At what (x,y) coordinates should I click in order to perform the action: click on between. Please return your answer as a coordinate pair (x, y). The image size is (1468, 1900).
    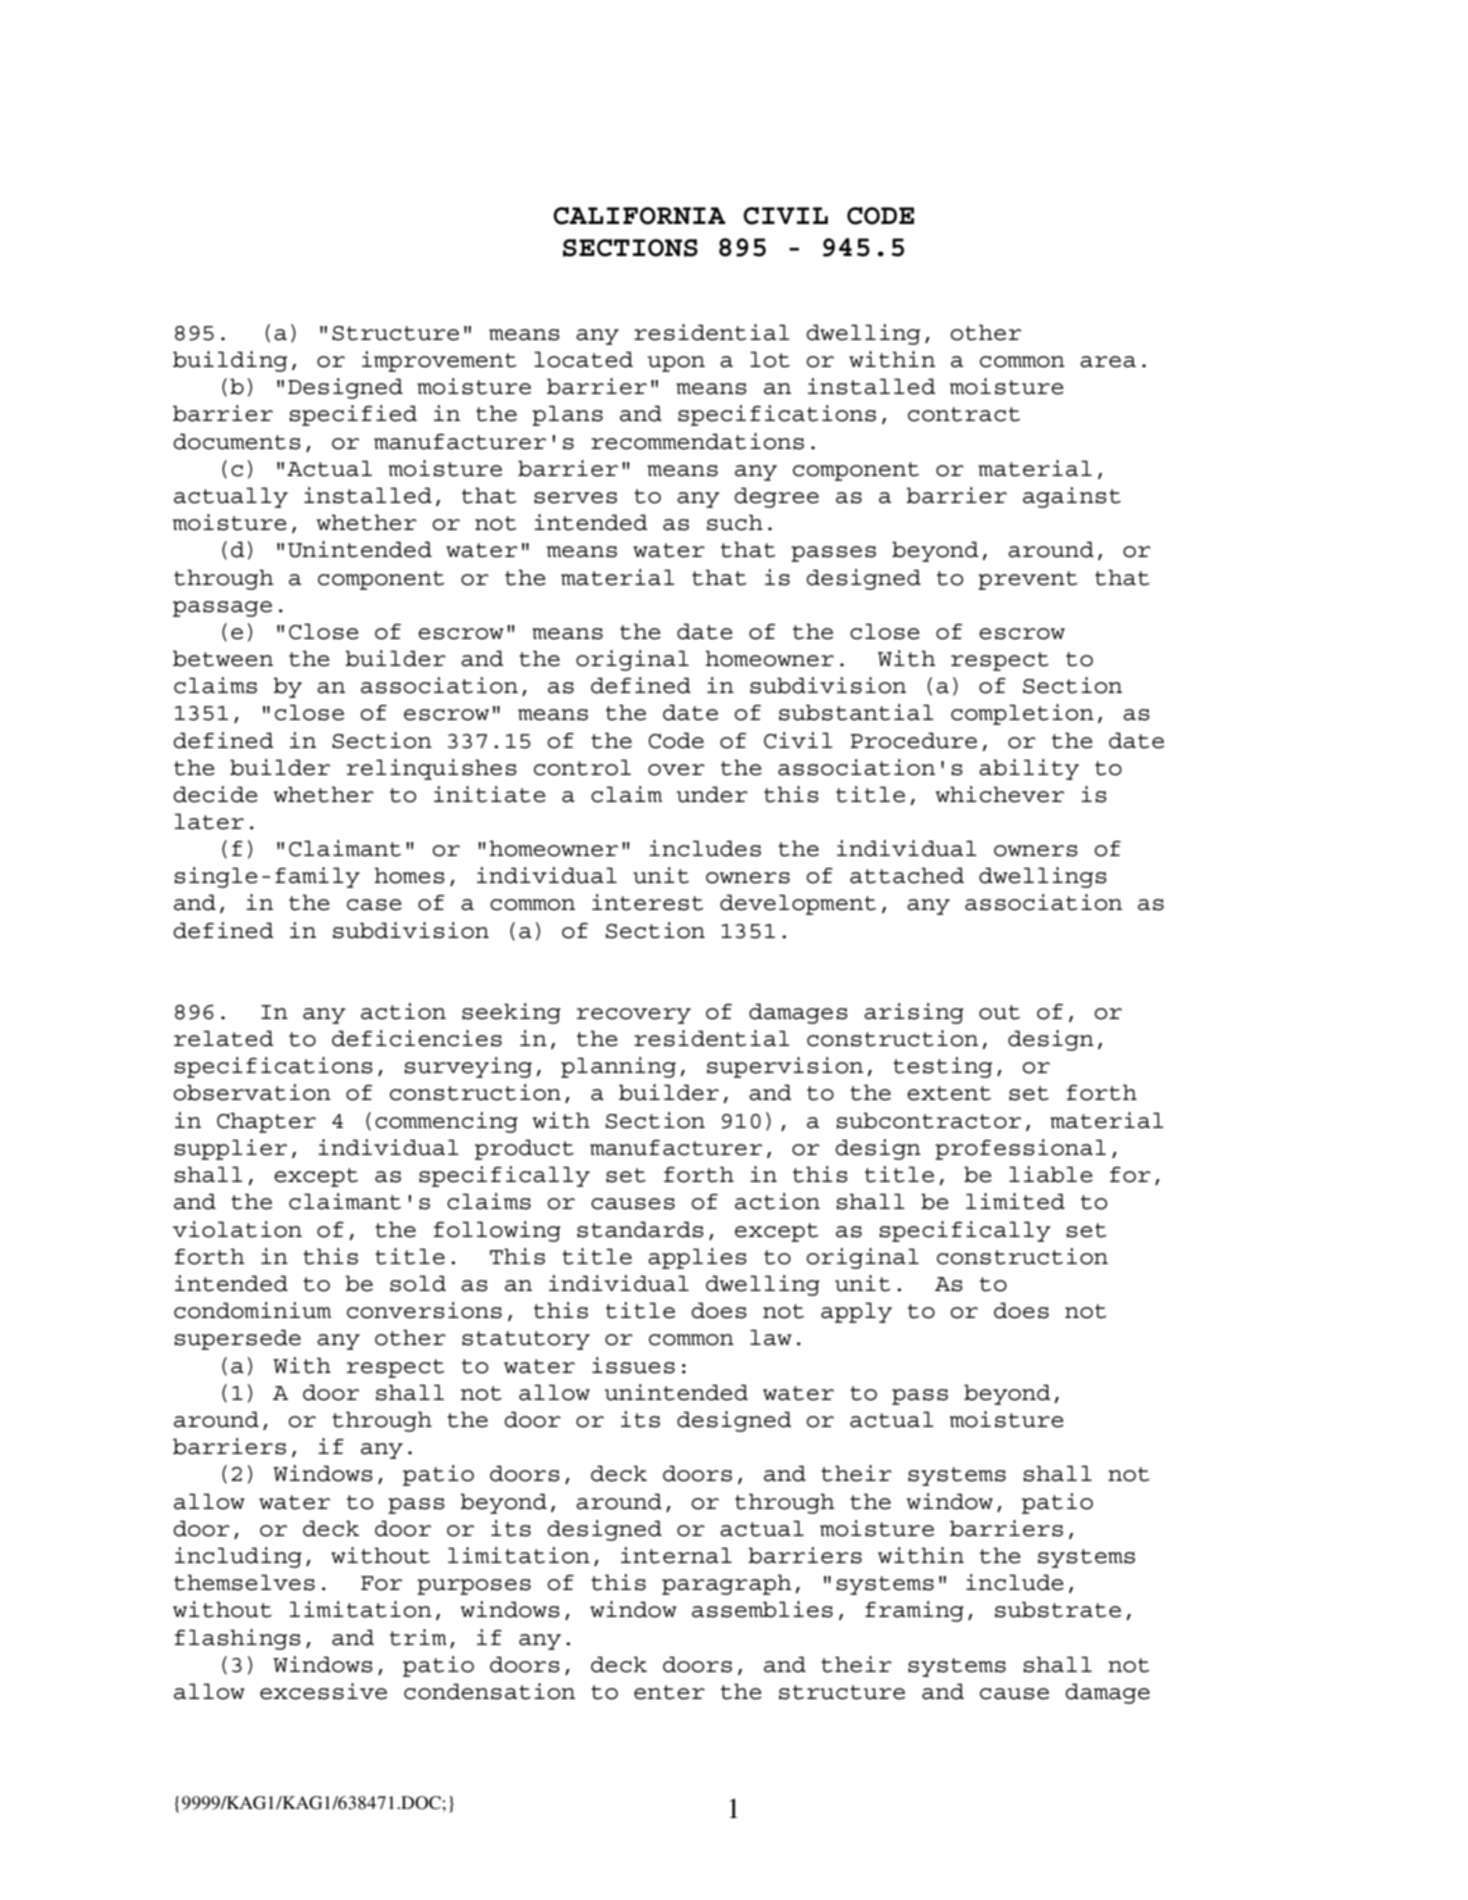
    Looking at the image, I should click on (223, 659).
